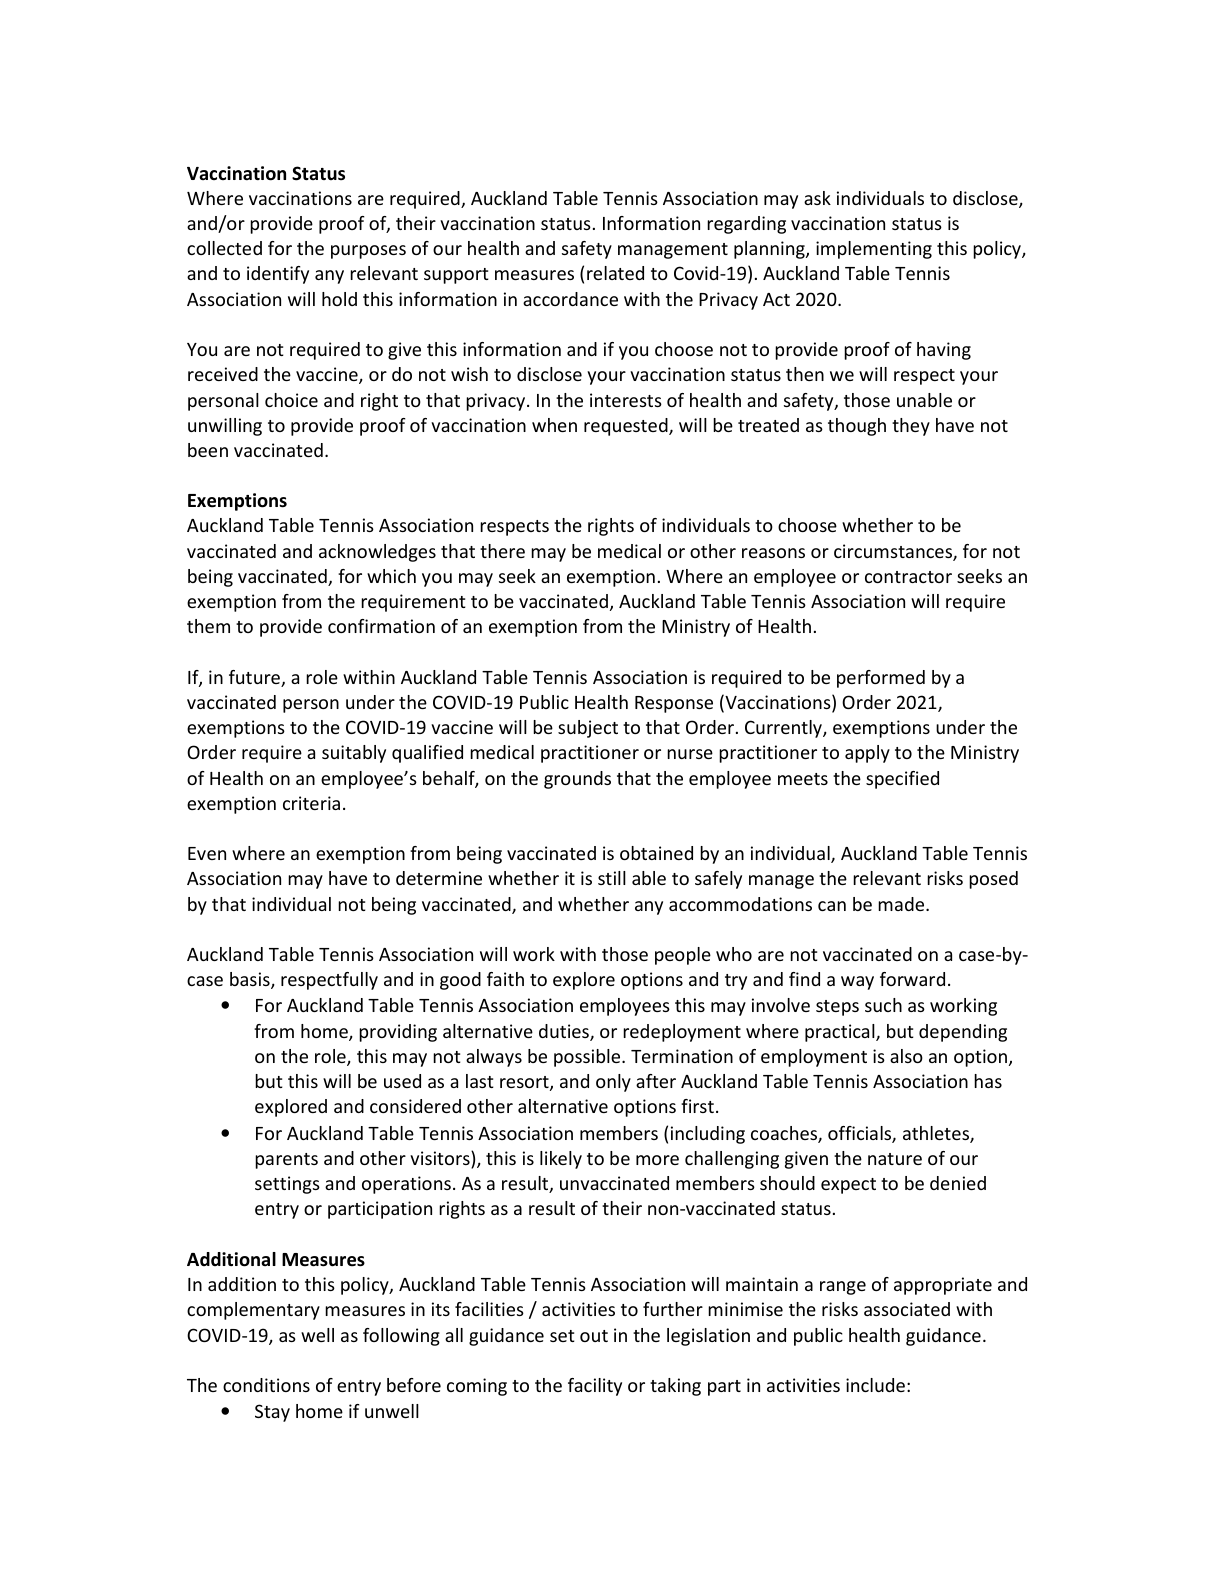 The image size is (1222, 1582). What do you see at coordinates (311, 803) in the page?
I see `criteria` at bounding box center [311, 803].
